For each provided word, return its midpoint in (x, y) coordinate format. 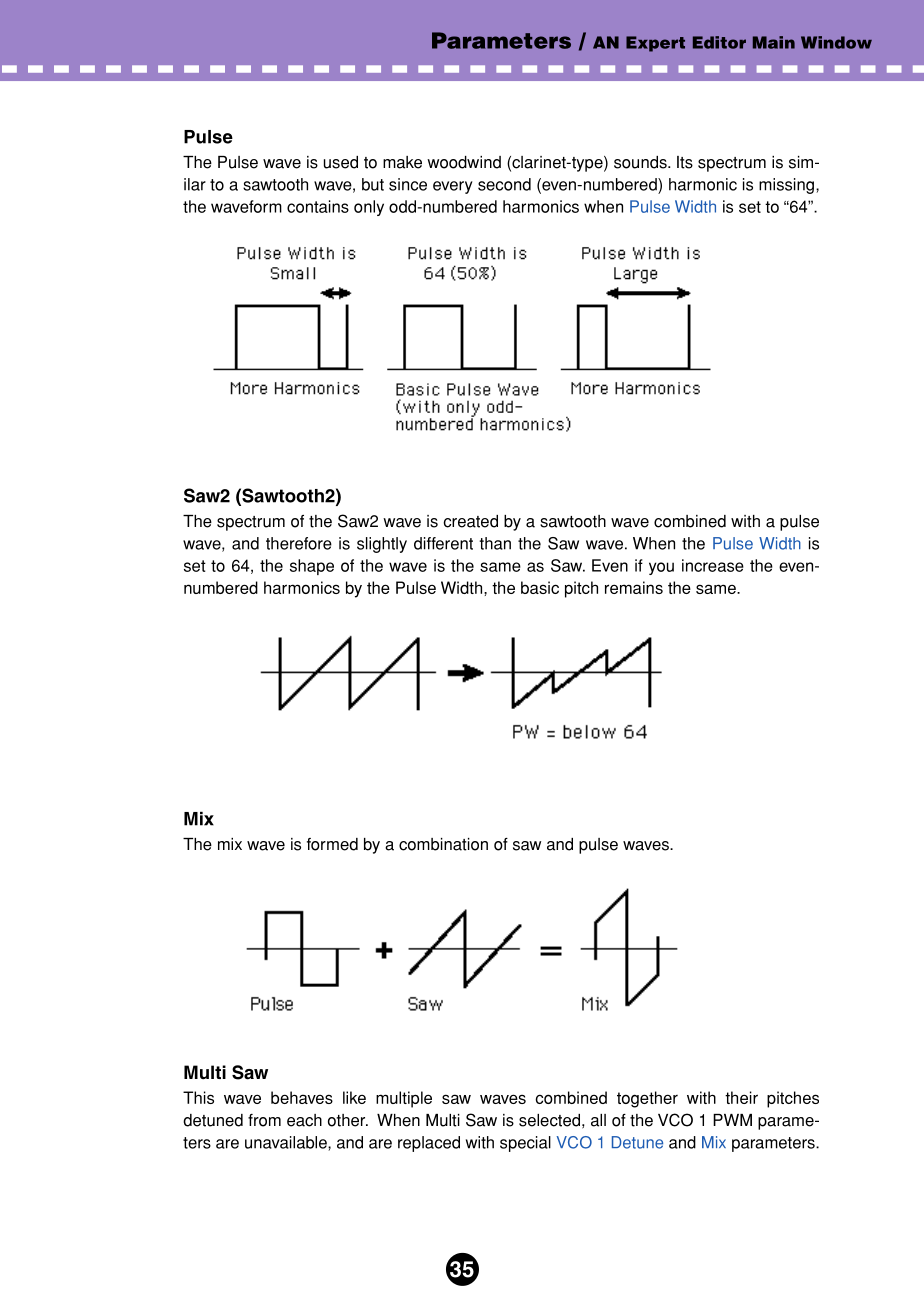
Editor (719, 42)
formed (332, 844)
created (470, 521)
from (264, 1120)
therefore (299, 543)
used (341, 162)
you (661, 568)
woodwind (464, 162)
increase (713, 565)
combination (443, 844)
